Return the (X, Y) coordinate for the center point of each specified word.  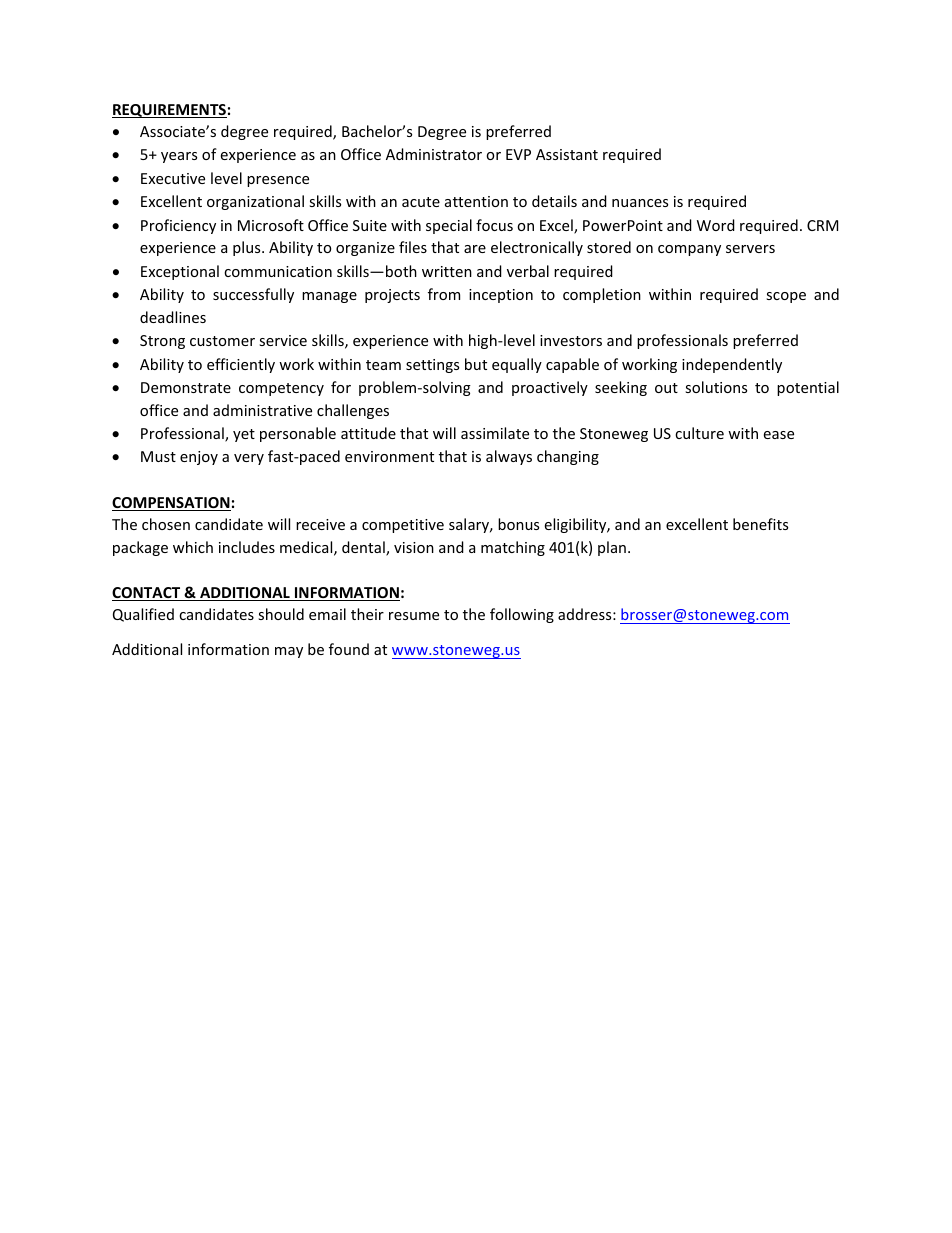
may (289, 652)
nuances (640, 203)
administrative (262, 410)
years (179, 157)
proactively (550, 388)
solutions (716, 387)
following (522, 615)
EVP (518, 154)
